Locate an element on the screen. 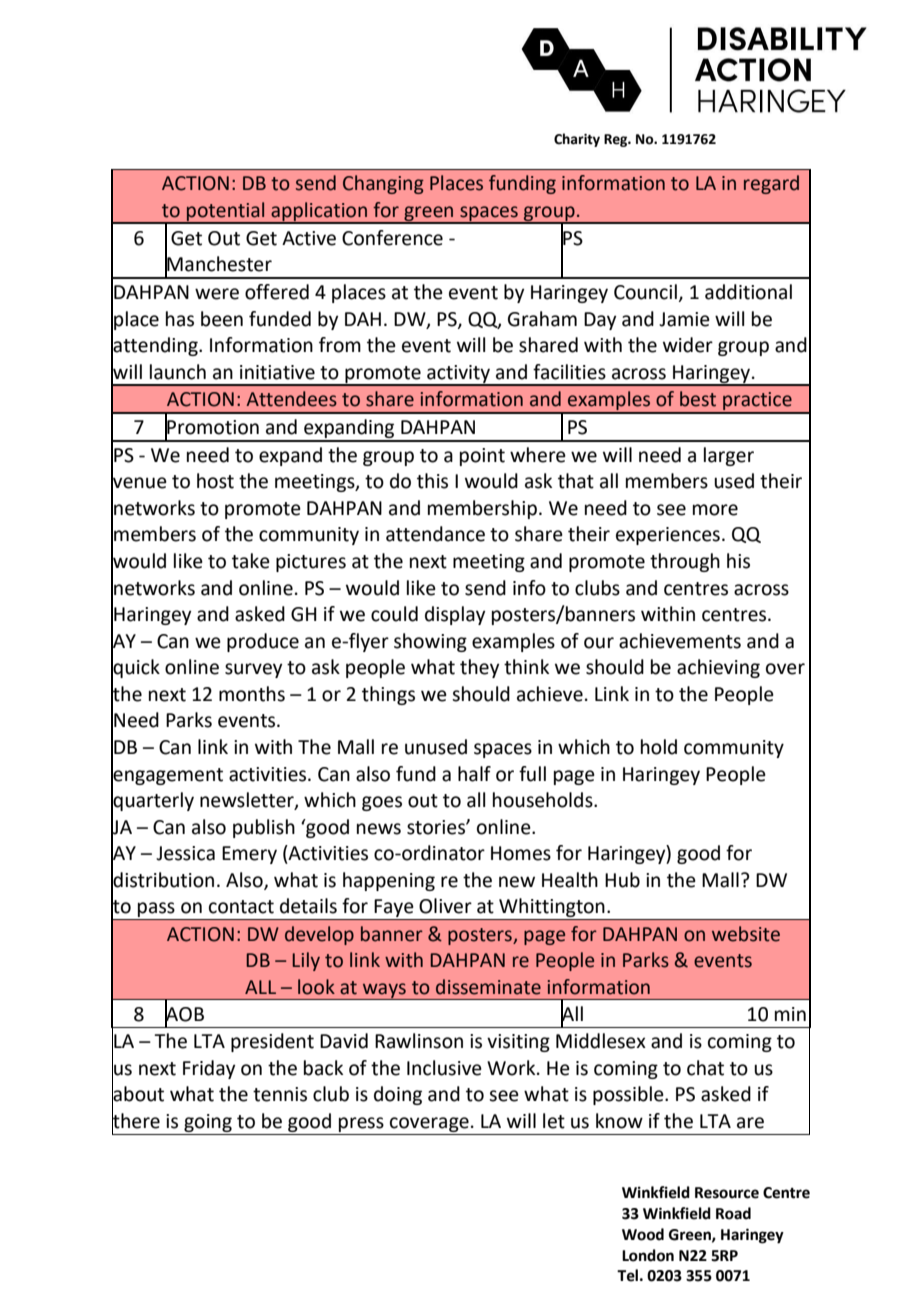 The width and height of the screenshot is (924, 1308). press is located at coordinates (361, 1124).
